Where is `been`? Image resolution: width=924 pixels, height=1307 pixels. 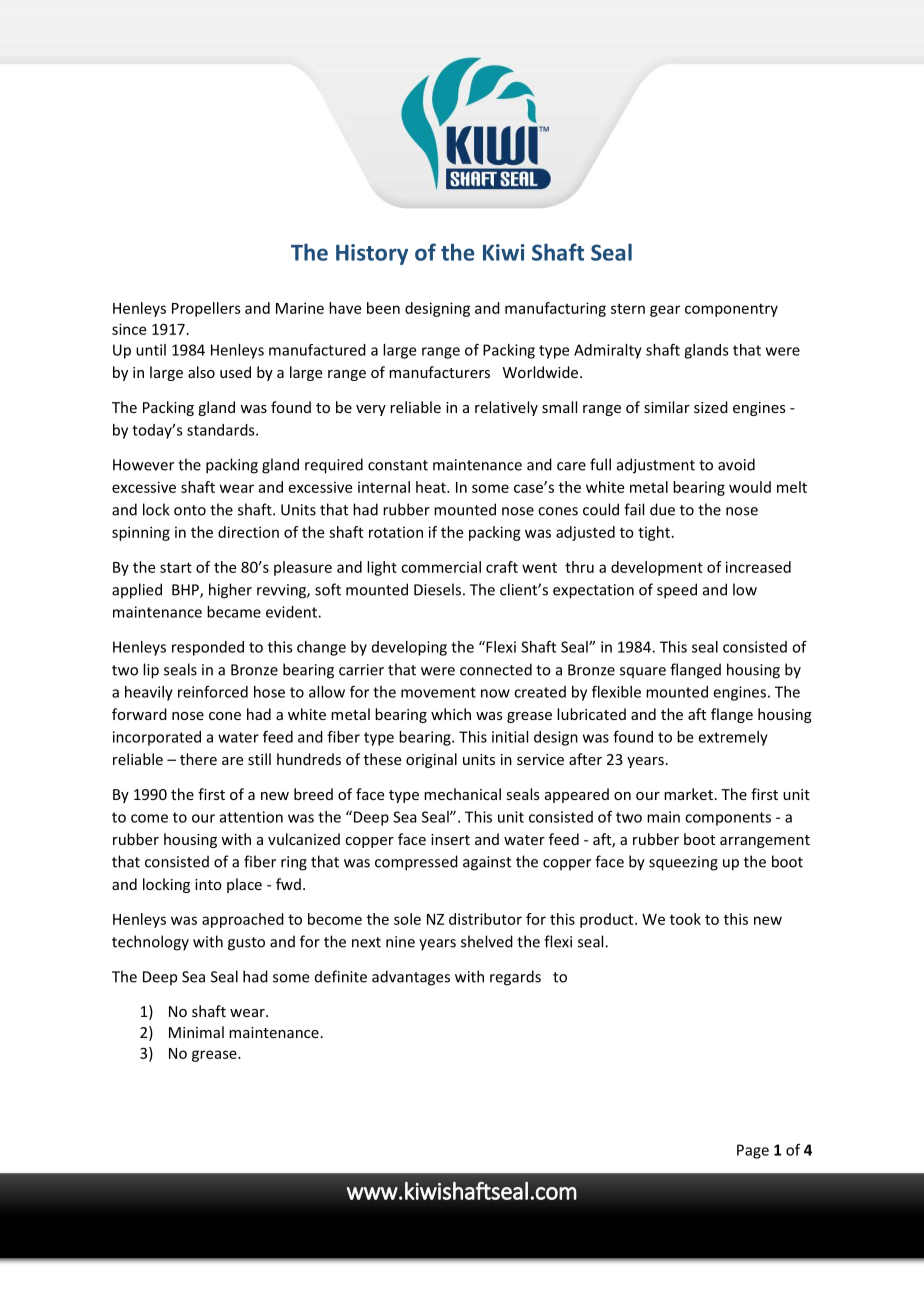 been is located at coordinates (383, 308).
